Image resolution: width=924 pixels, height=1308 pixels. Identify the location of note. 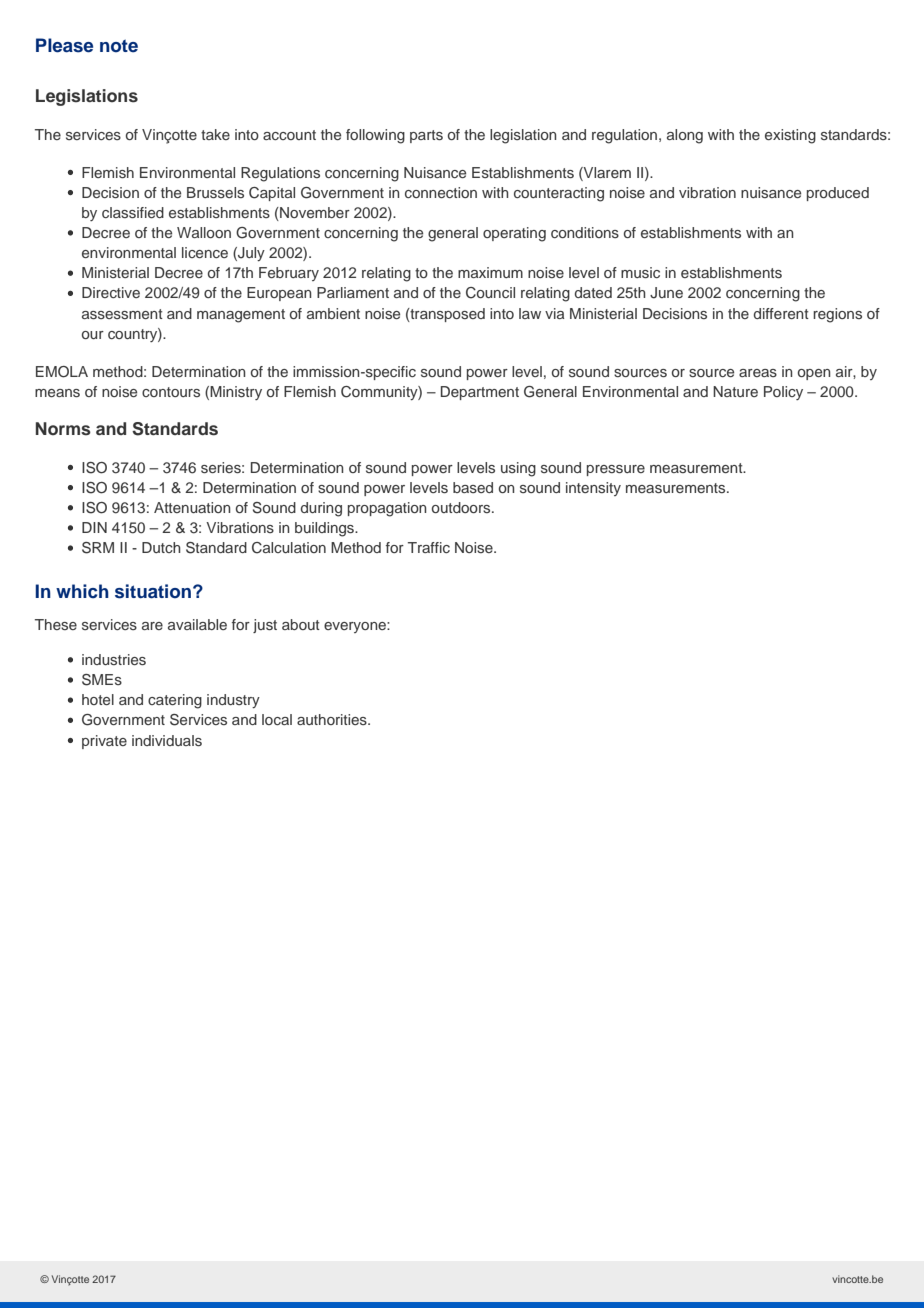
(119, 46).
